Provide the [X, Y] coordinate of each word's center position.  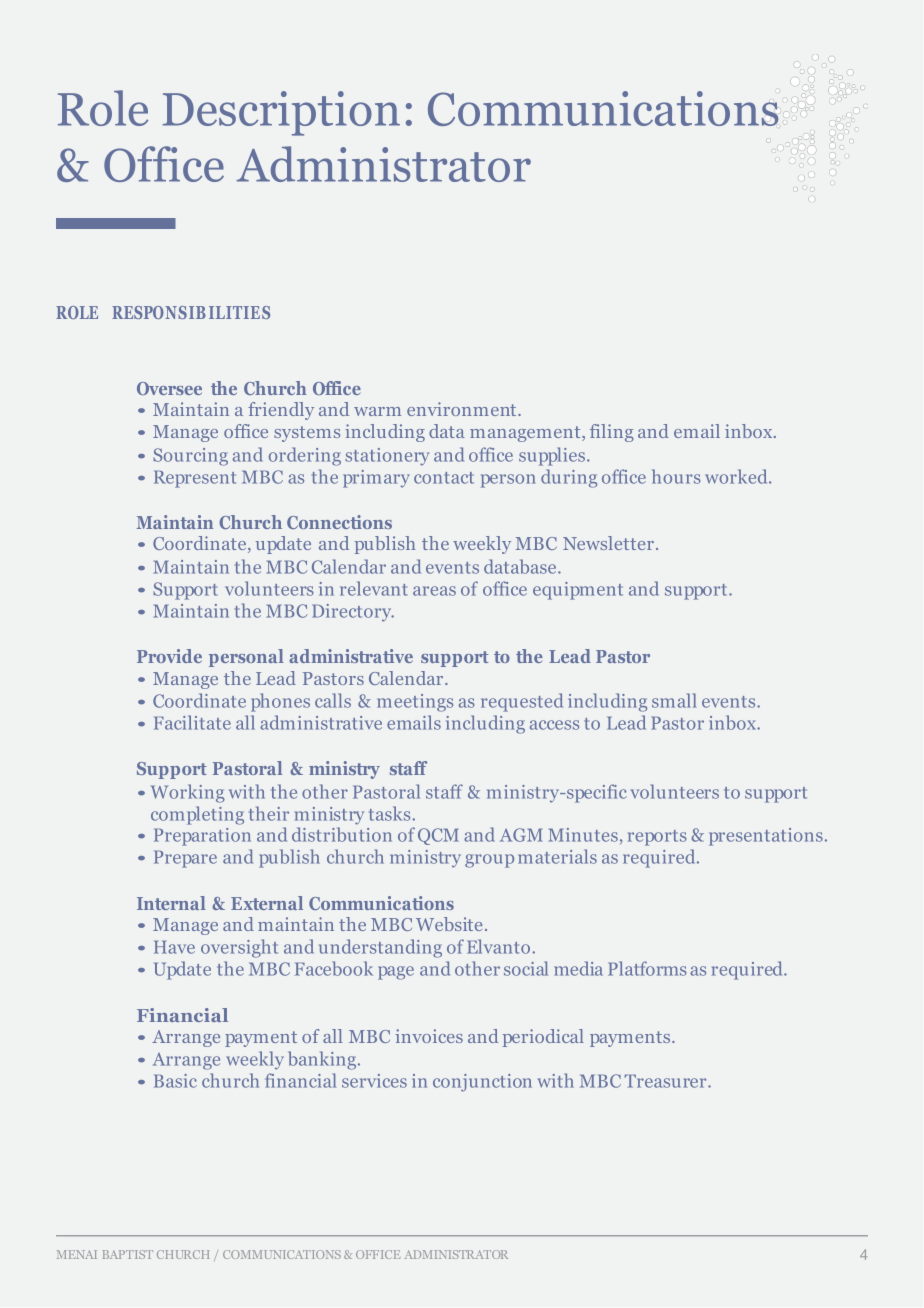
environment [463, 409]
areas [434, 591]
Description [281, 113]
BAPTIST [128, 1254]
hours [676, 476]
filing [612, 433]
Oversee [169, 388]
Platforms [647, 968]
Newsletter [608, 543]
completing [197, 815]
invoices [429, 1036]
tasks [391, 813]
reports [657, 838]
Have [174, 947]
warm [377, 411]
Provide [169, 656]
